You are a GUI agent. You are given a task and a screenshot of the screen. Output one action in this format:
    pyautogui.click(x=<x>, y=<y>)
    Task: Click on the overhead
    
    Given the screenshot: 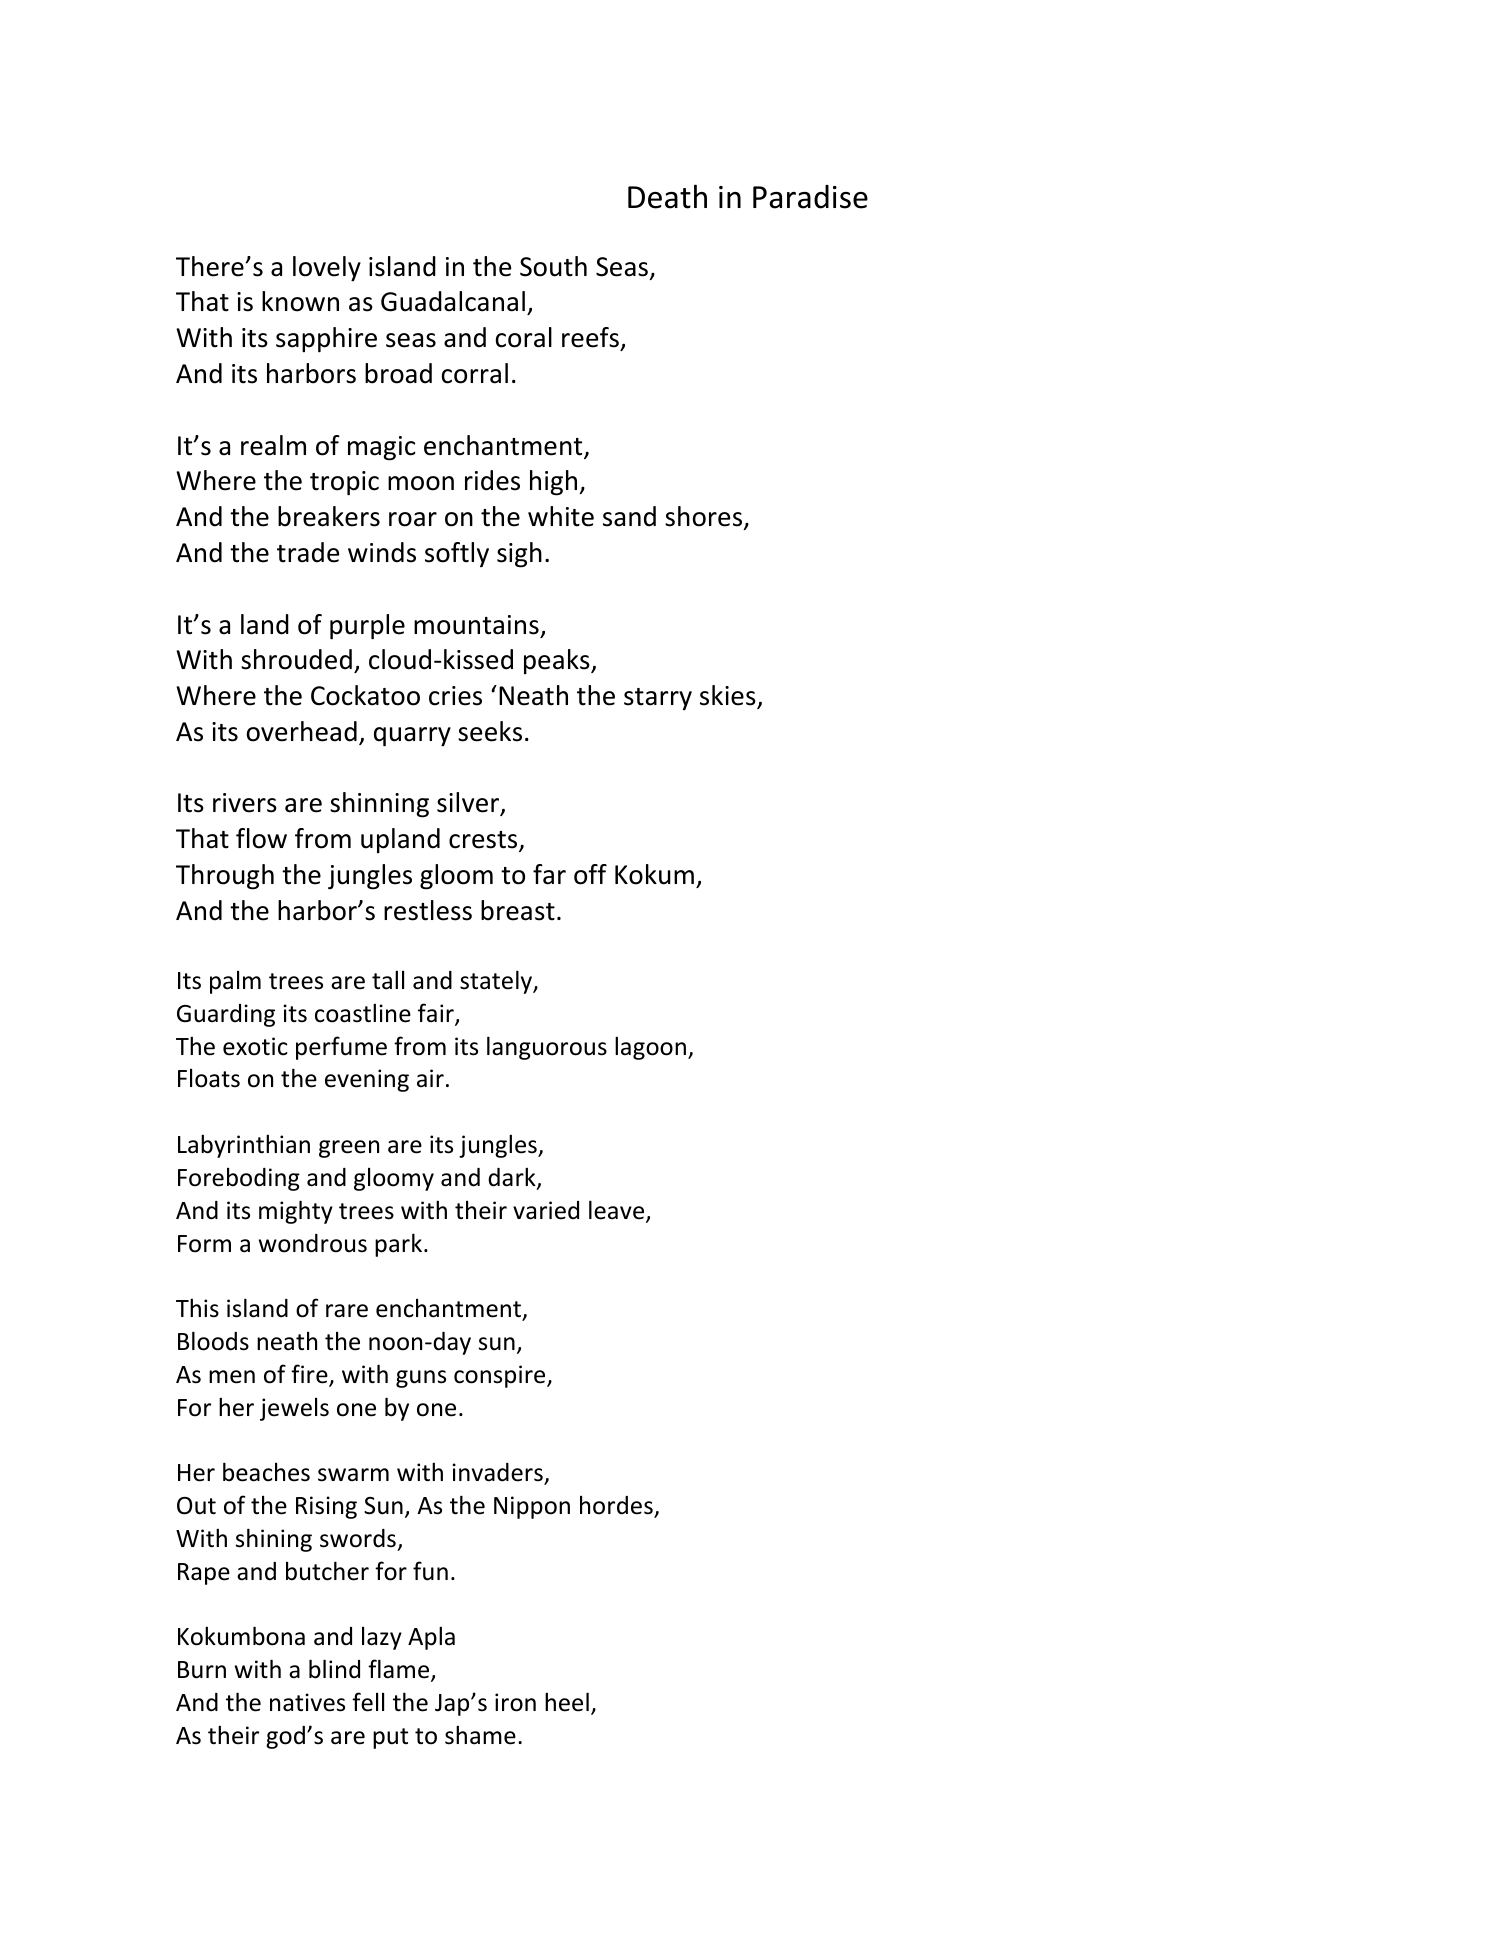 What is the action you would take?
    pyautogui.click(x=302, y=731)
